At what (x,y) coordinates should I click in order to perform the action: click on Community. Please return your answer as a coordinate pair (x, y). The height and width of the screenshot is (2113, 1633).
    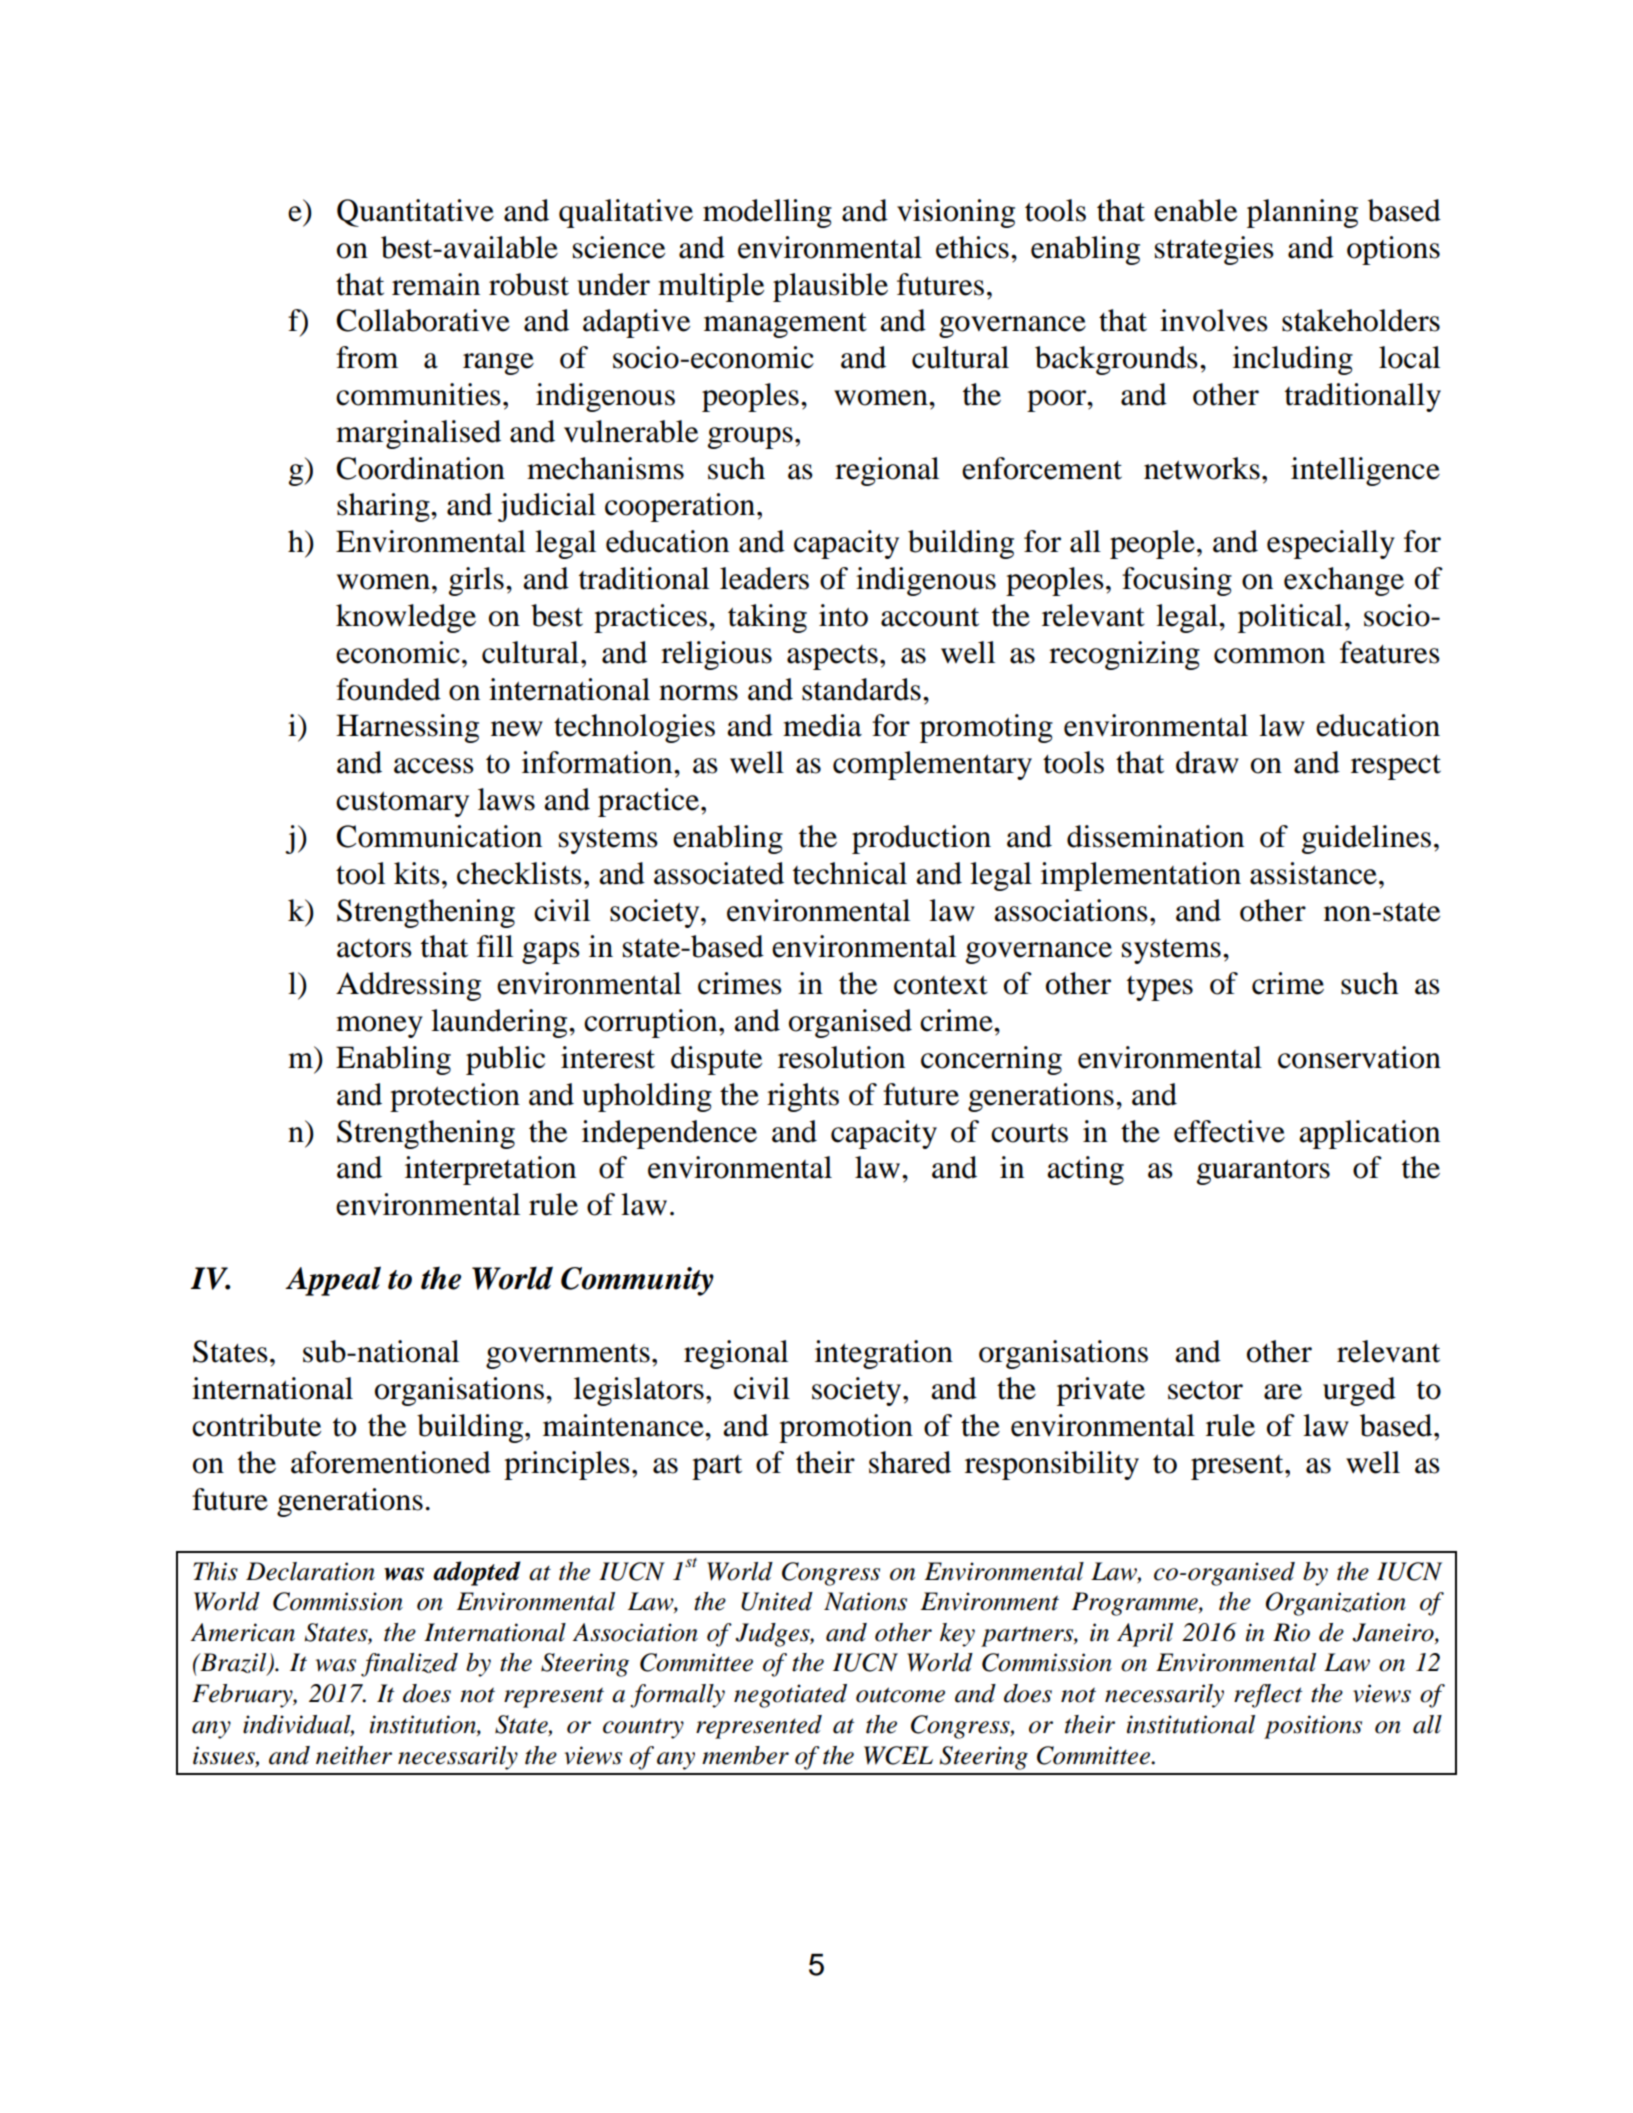
    Looking at the image, I should click on (637, 1281).
